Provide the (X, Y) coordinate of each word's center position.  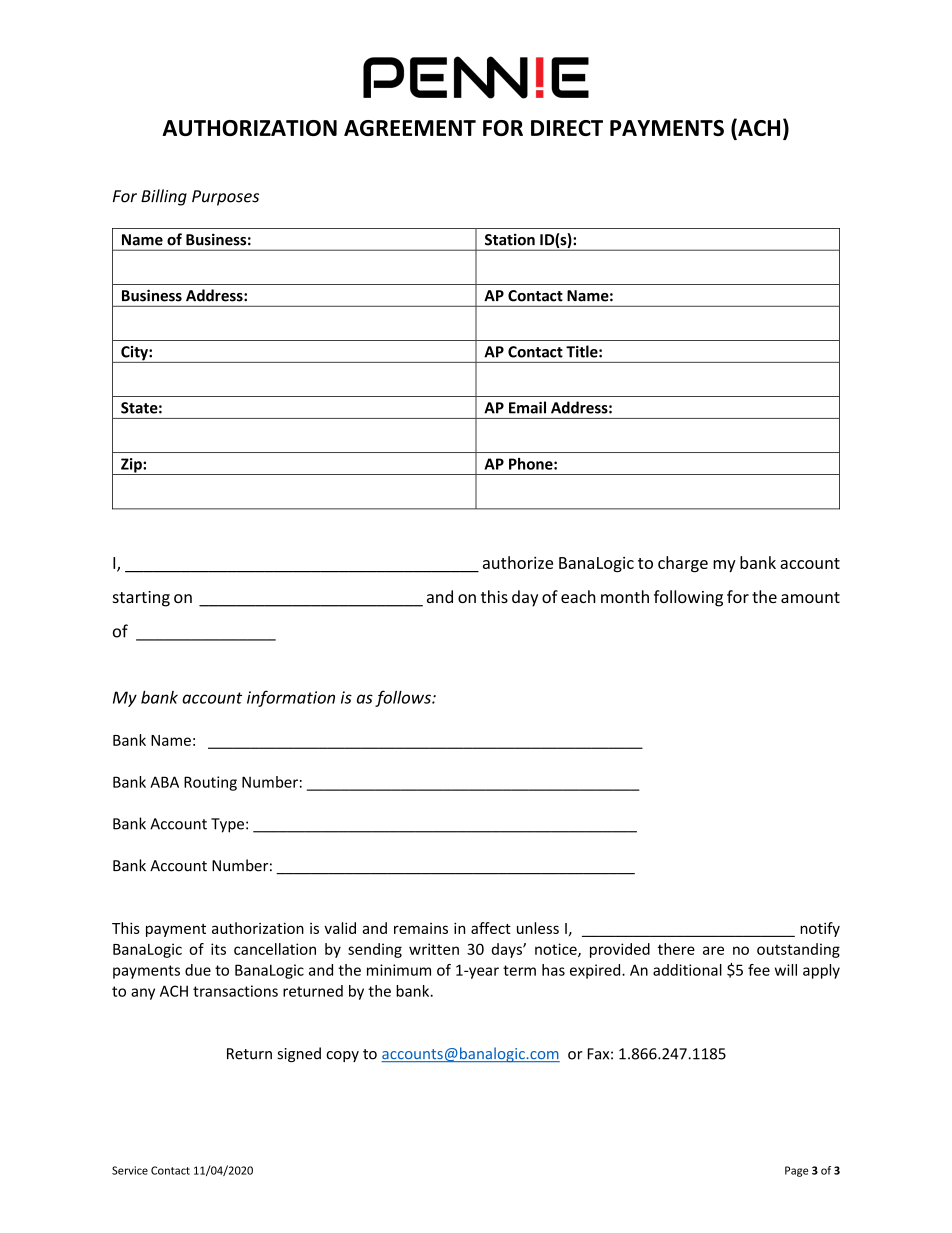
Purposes (225, 198)
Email (527, 407)
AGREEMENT (410, 128)
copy (342, 1056)
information (291, 698)
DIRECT (567, 128)
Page (796, 1171)
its (218, 949)
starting (141, 599)
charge (683, 564)
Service (130, 1170)
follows (404, 698)
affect (491, 928)
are (713, 950)
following (688, 598)
